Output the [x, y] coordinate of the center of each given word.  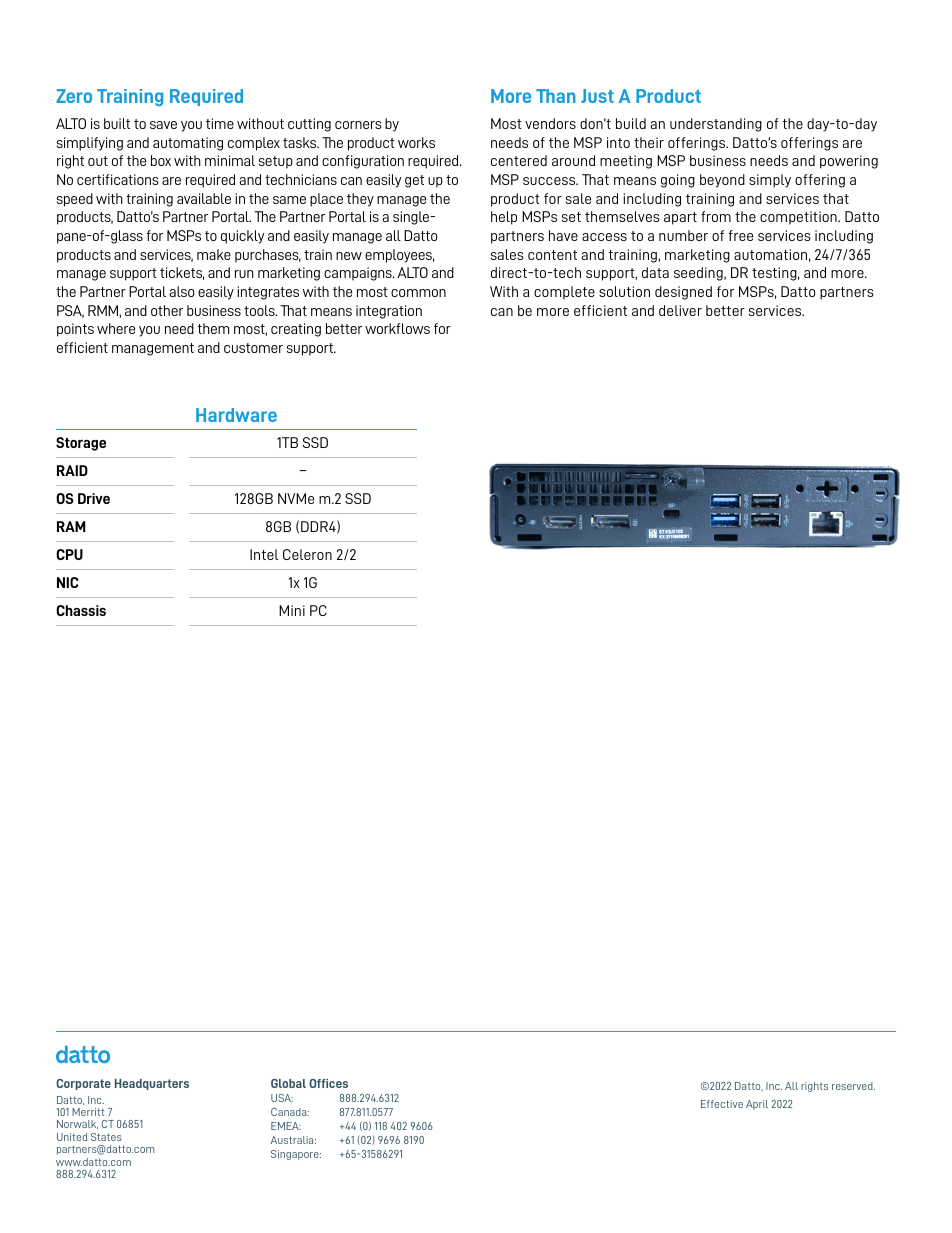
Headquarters [152, 1084]
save [163, 125]
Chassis [81, 610]
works [416, 142]
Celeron [307, 554]
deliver [680, 310]
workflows [397, 328]
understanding [716, 125]
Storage [81, 444]
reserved [853, 1086]
